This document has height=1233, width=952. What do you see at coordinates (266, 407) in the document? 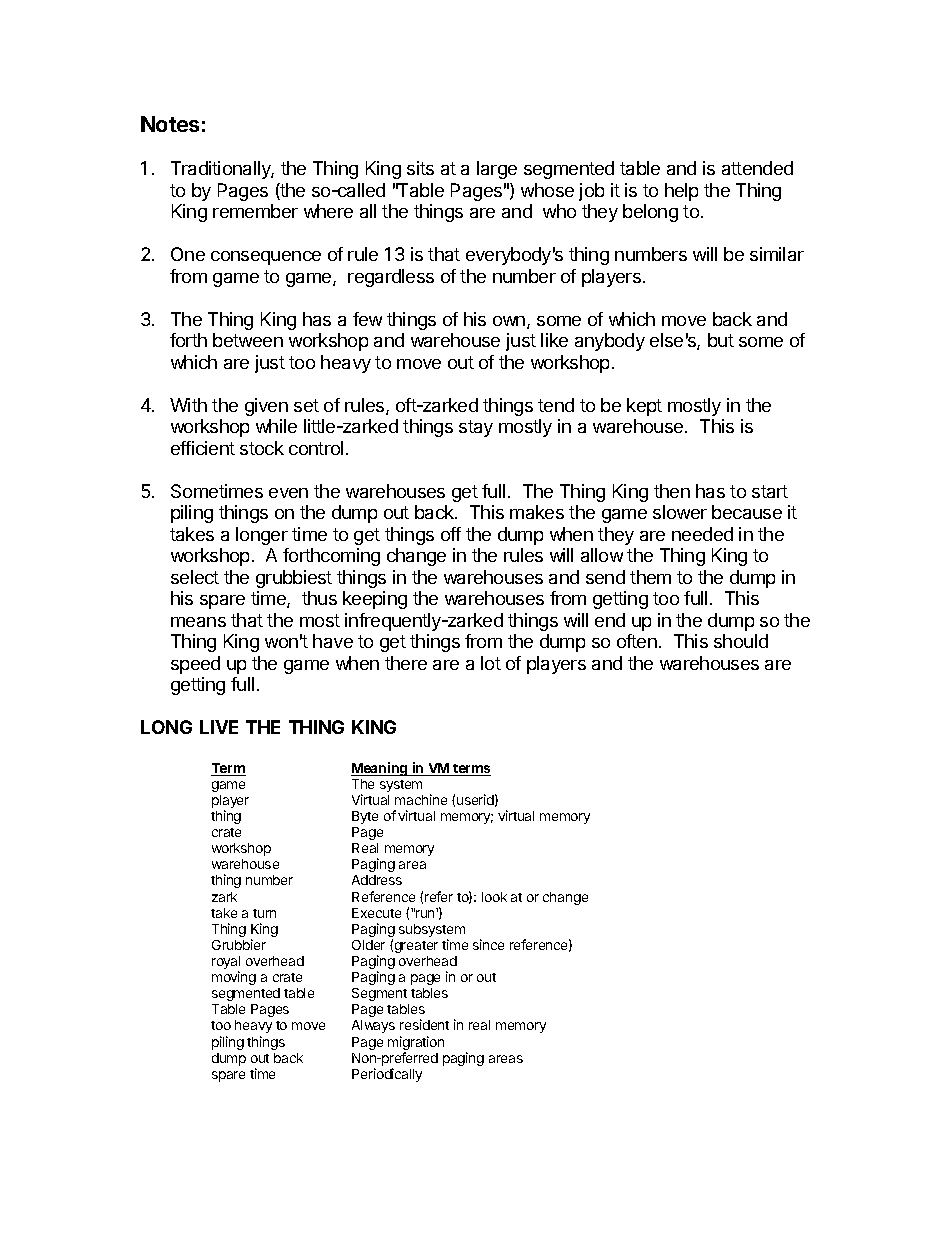
I see `given` at bounding box center [266, 407].
